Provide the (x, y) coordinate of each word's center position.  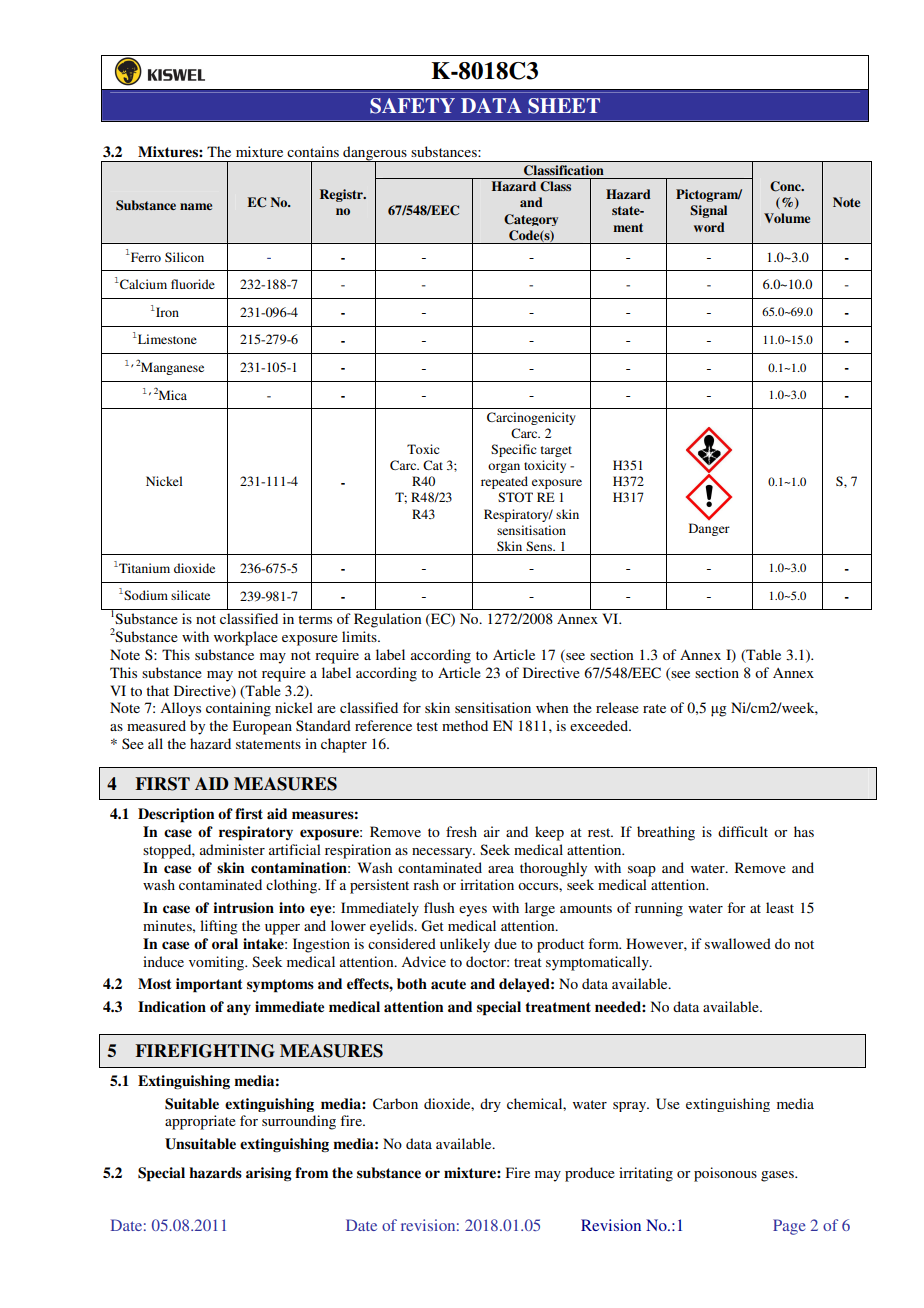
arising (269, 1174)
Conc (786, 186)
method (465, 725)
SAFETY (412, 106)
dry (490, 1105)
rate (654, 708)
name (196, 206)
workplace (246, 638)
